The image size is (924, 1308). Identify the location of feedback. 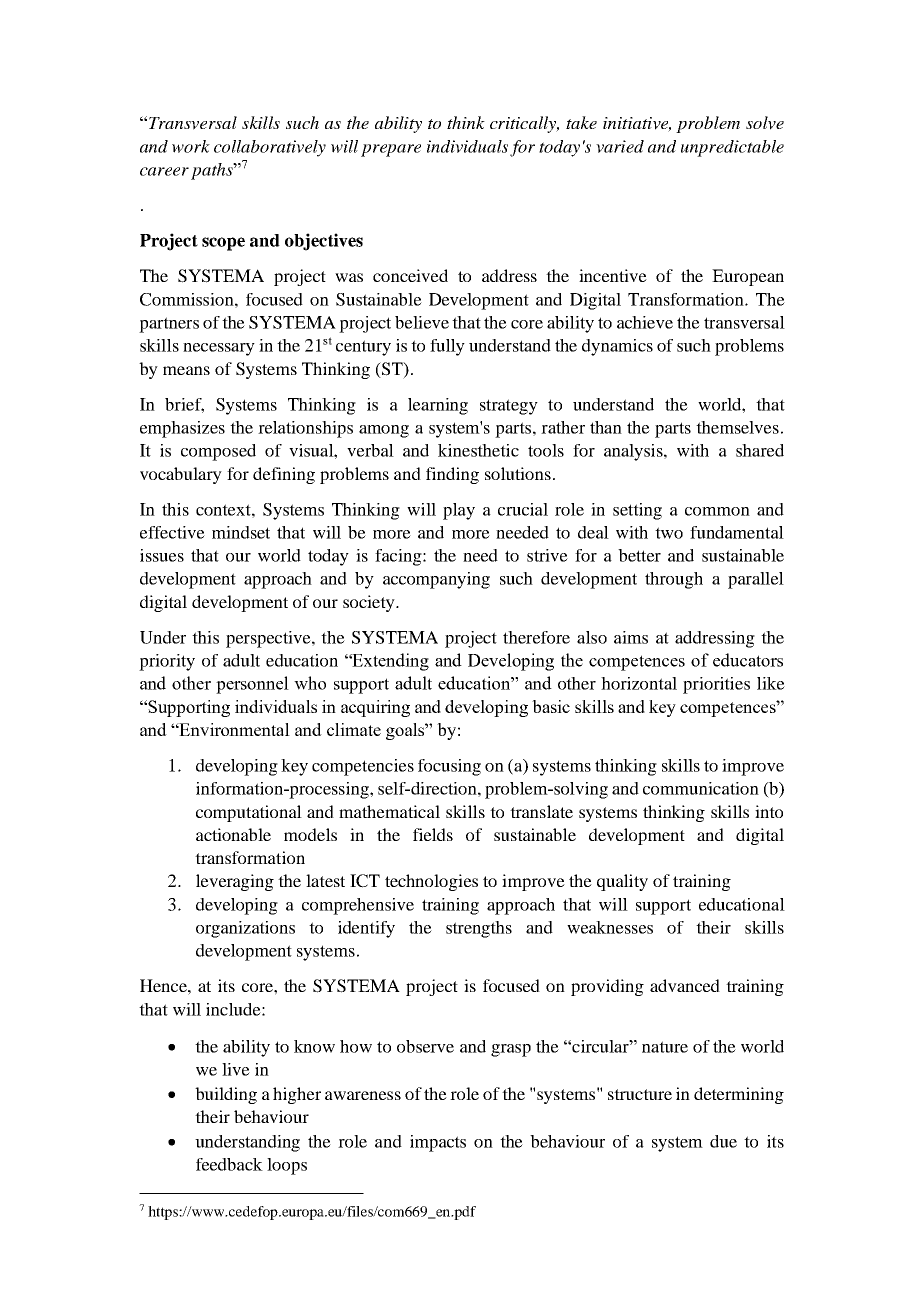
(229, 1164).
